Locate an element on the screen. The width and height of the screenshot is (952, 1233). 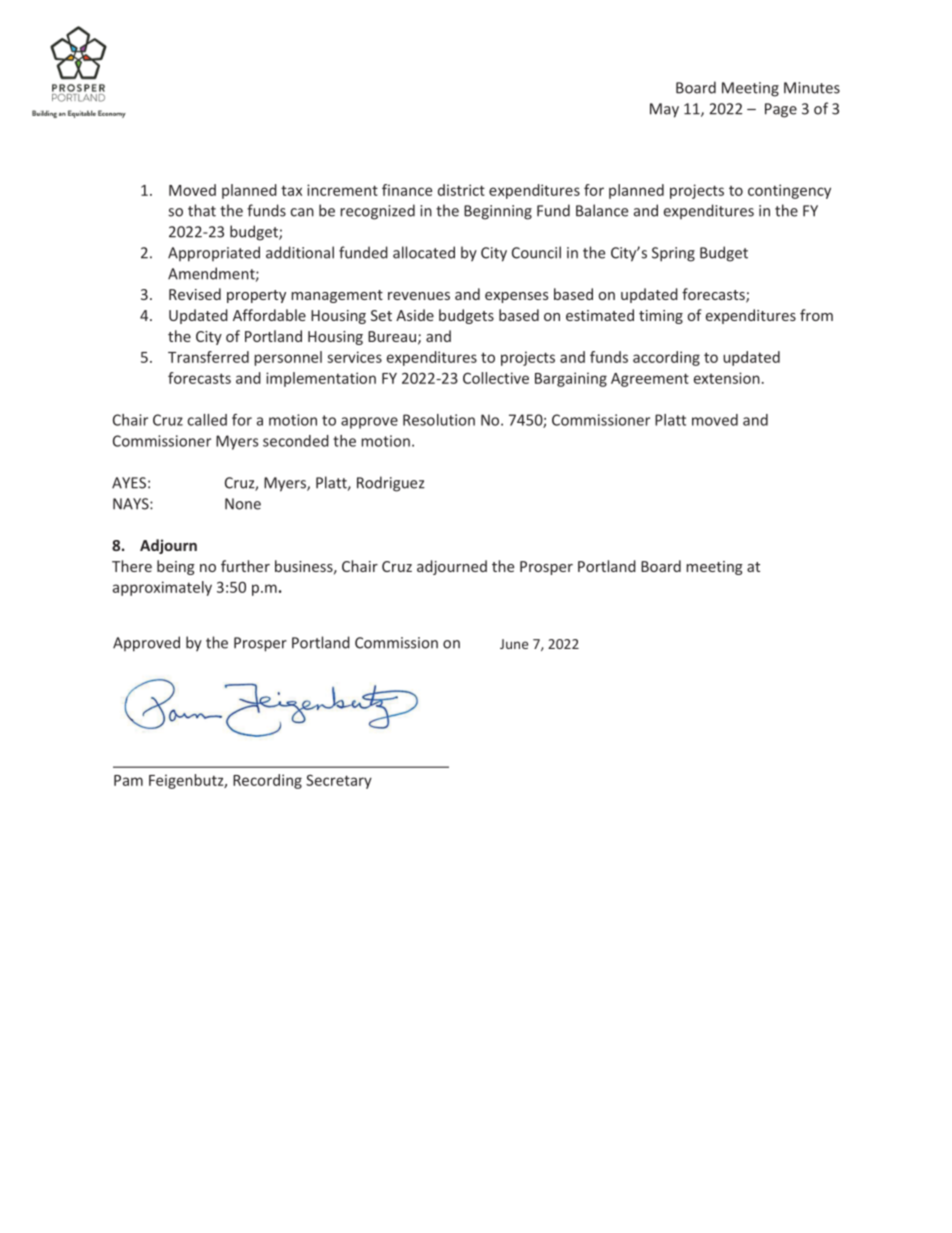
Recording is located at coordinates (267, 781).
